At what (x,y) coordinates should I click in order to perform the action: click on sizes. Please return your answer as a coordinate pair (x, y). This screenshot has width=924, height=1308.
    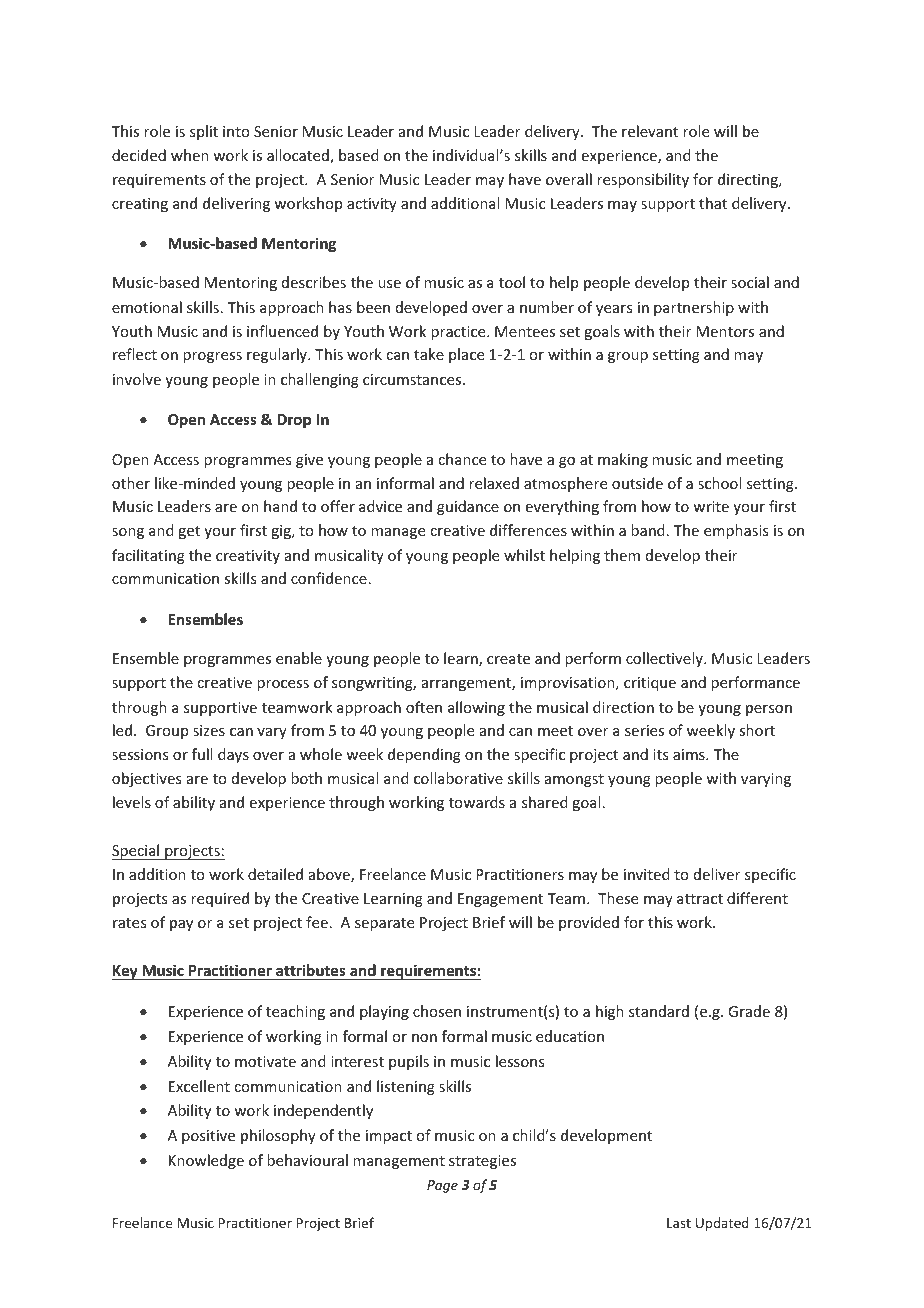
    Looking at the image, I should click on (209, 730).
